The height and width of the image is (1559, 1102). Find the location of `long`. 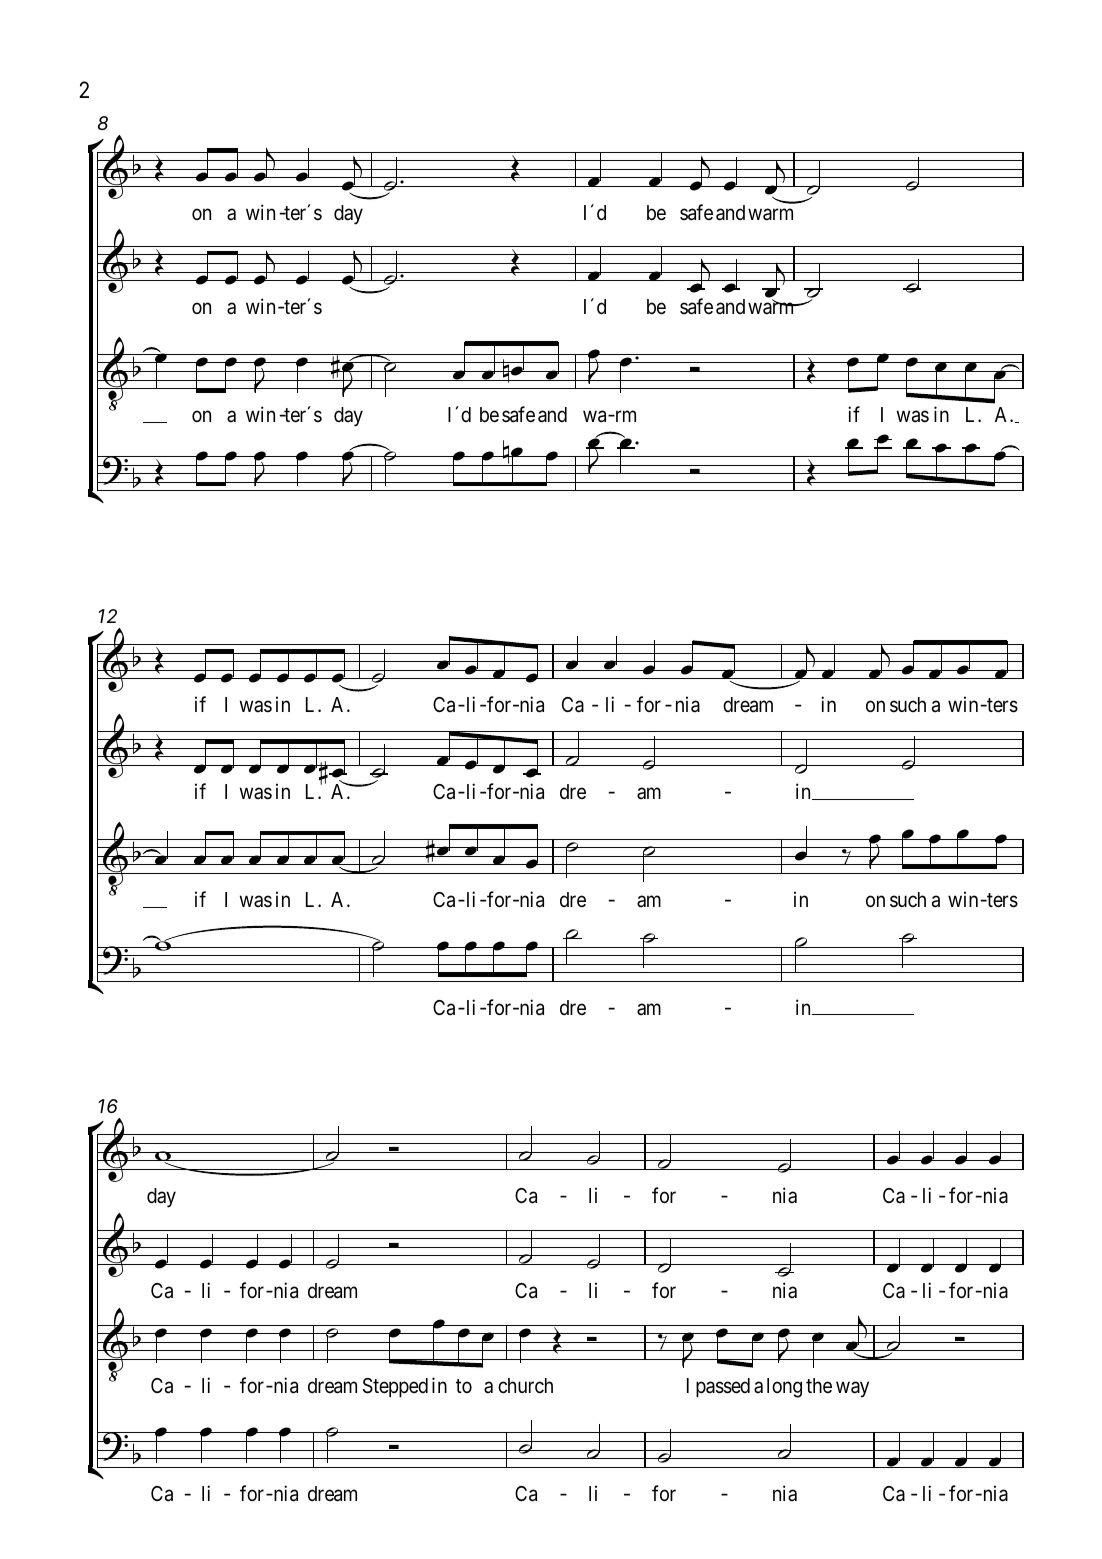

long is located at coordinates (784, 1388).
